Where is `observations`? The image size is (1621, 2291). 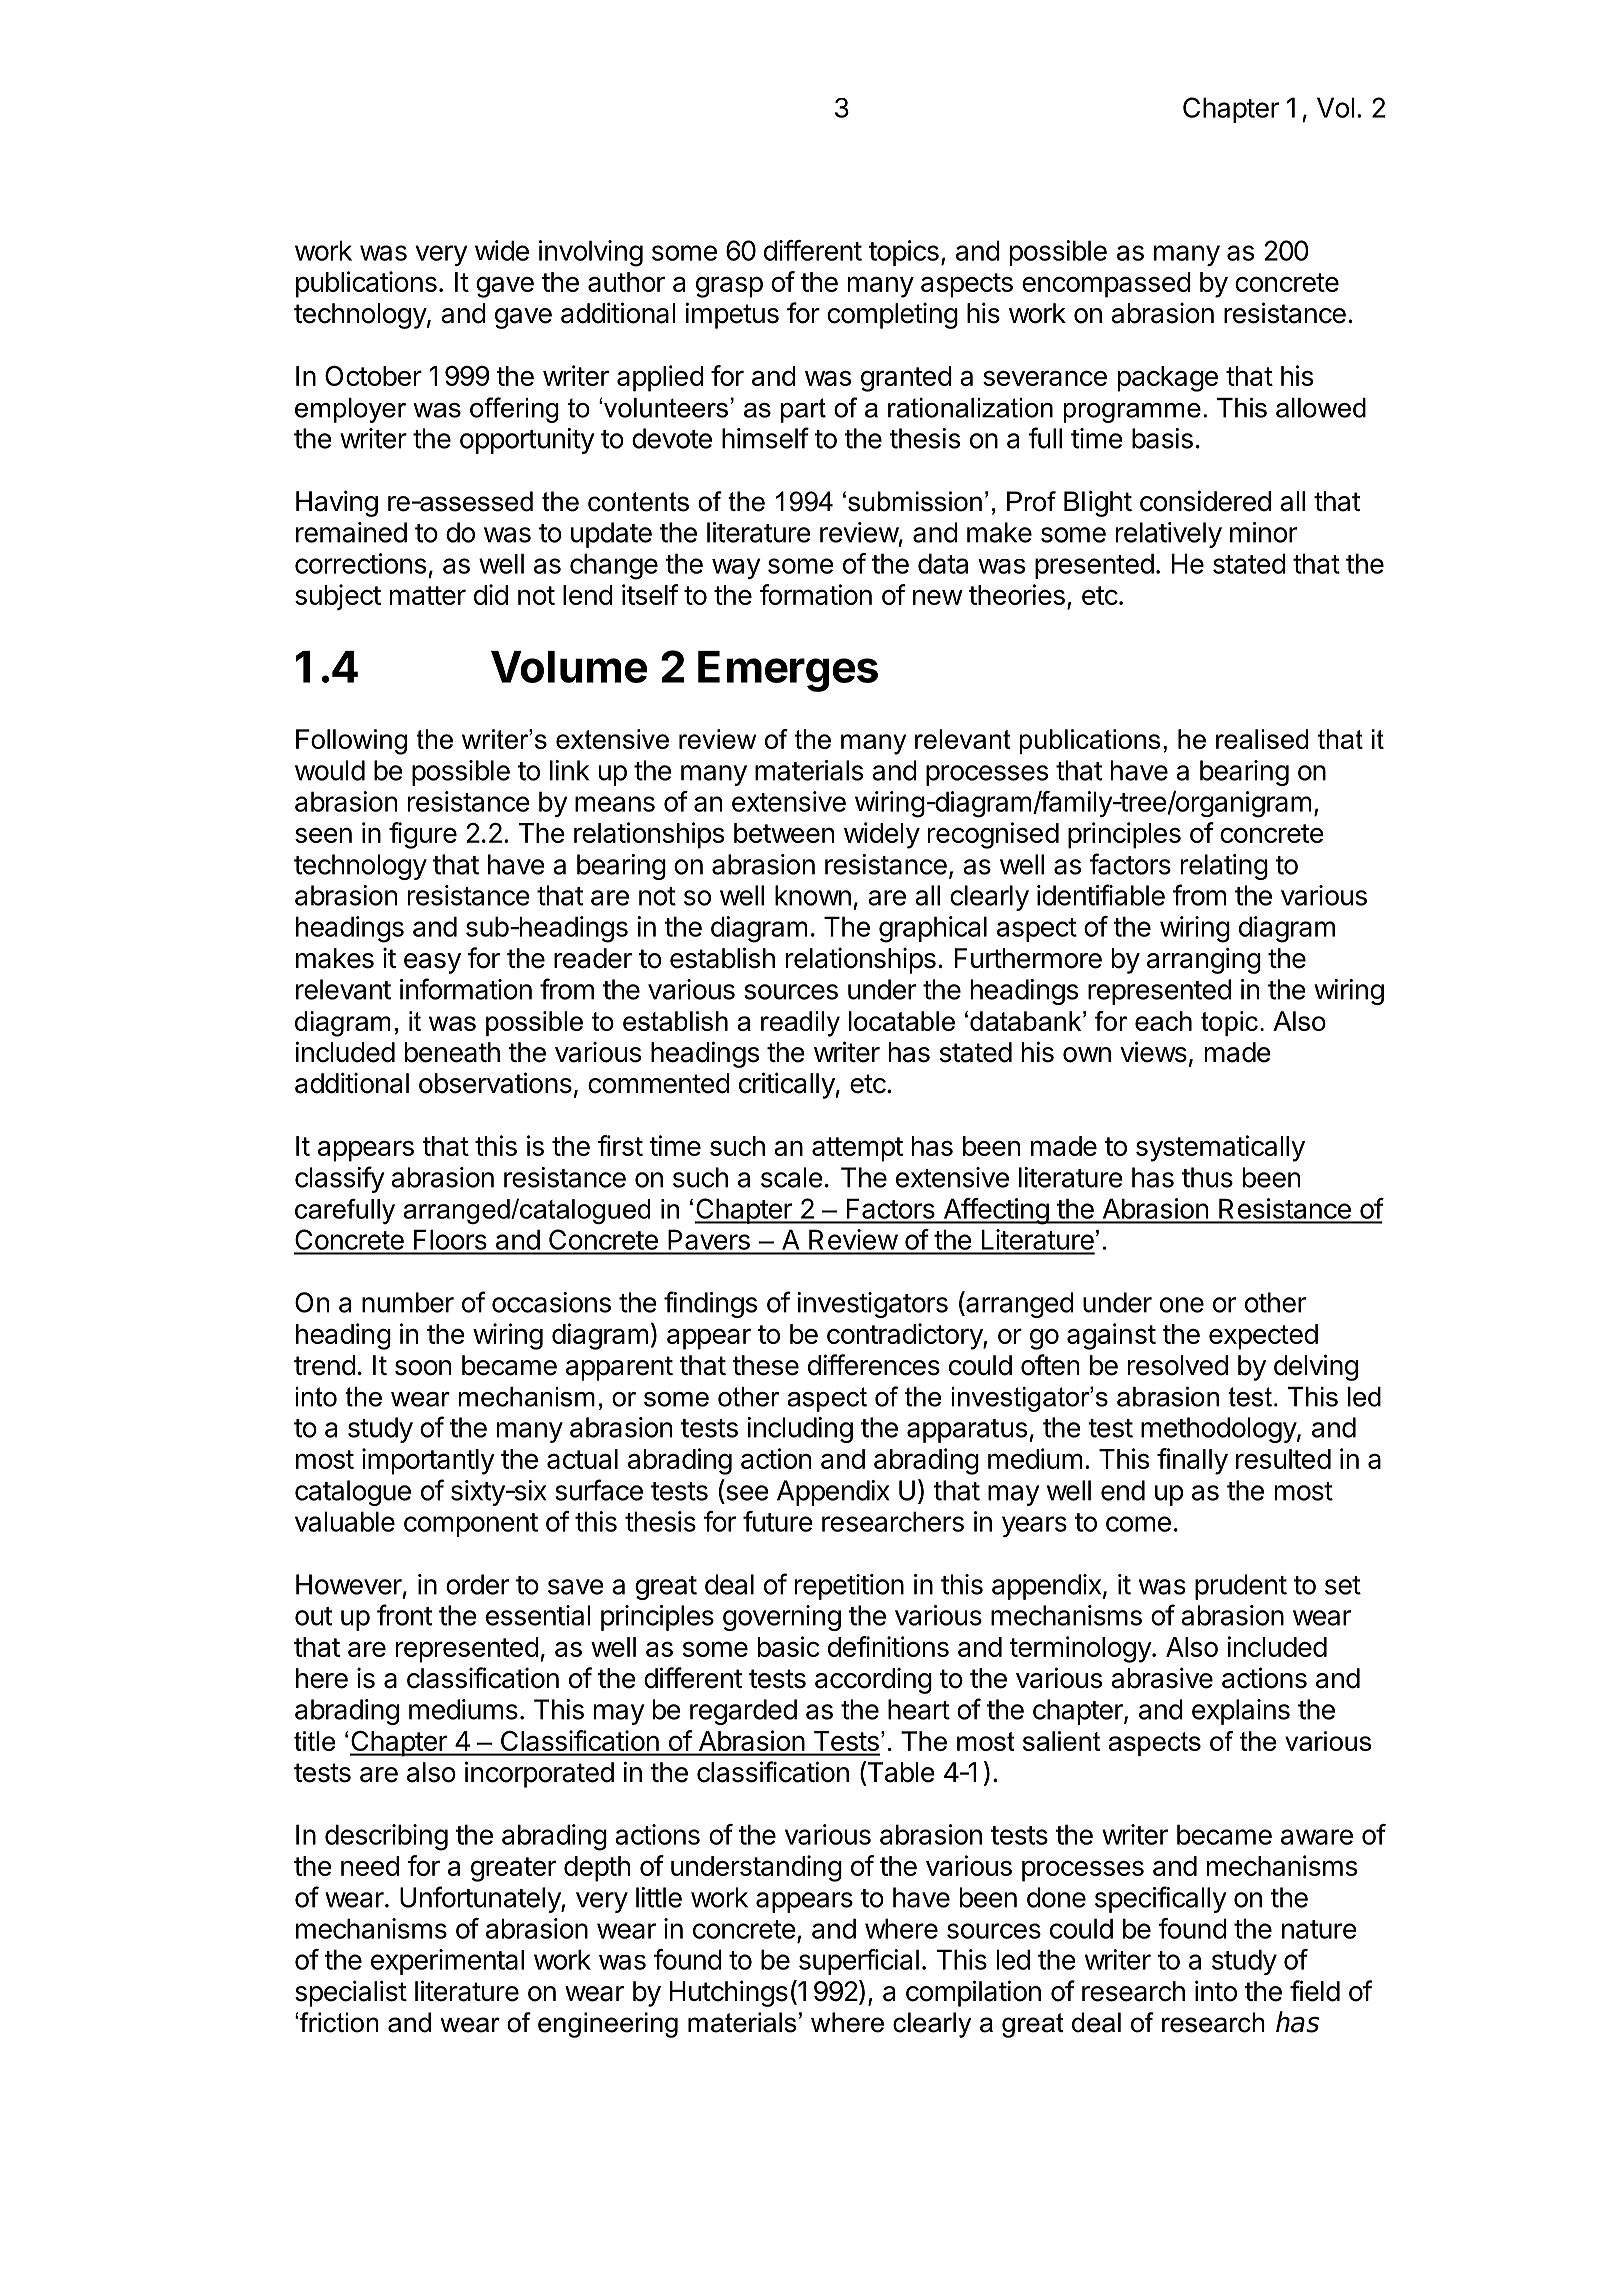
observations is located at coordinates (495, 1083).
